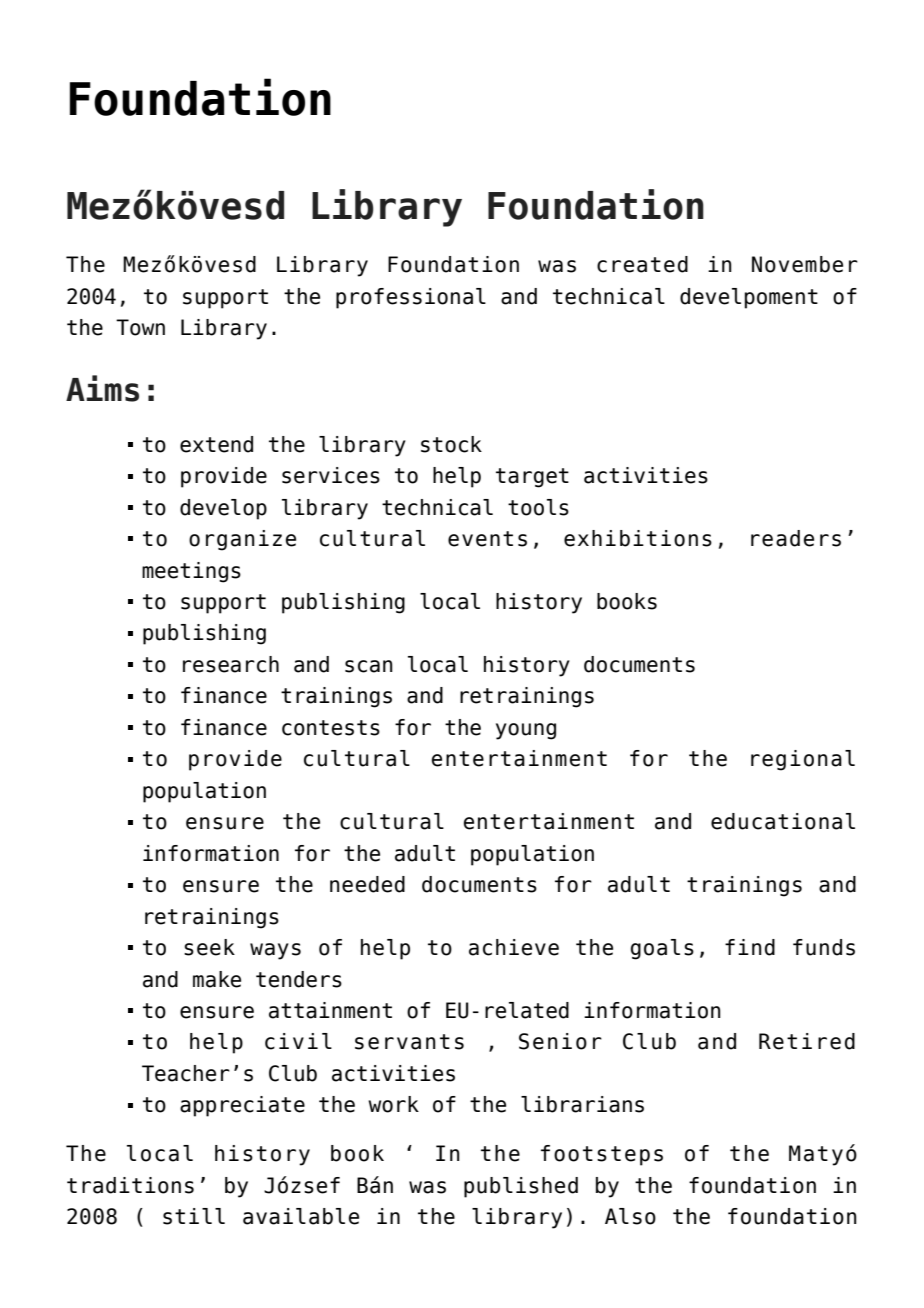 Image resolution: width=924 pixels, height=1308 pixels. I want to click on Town, so click(140, 327).
